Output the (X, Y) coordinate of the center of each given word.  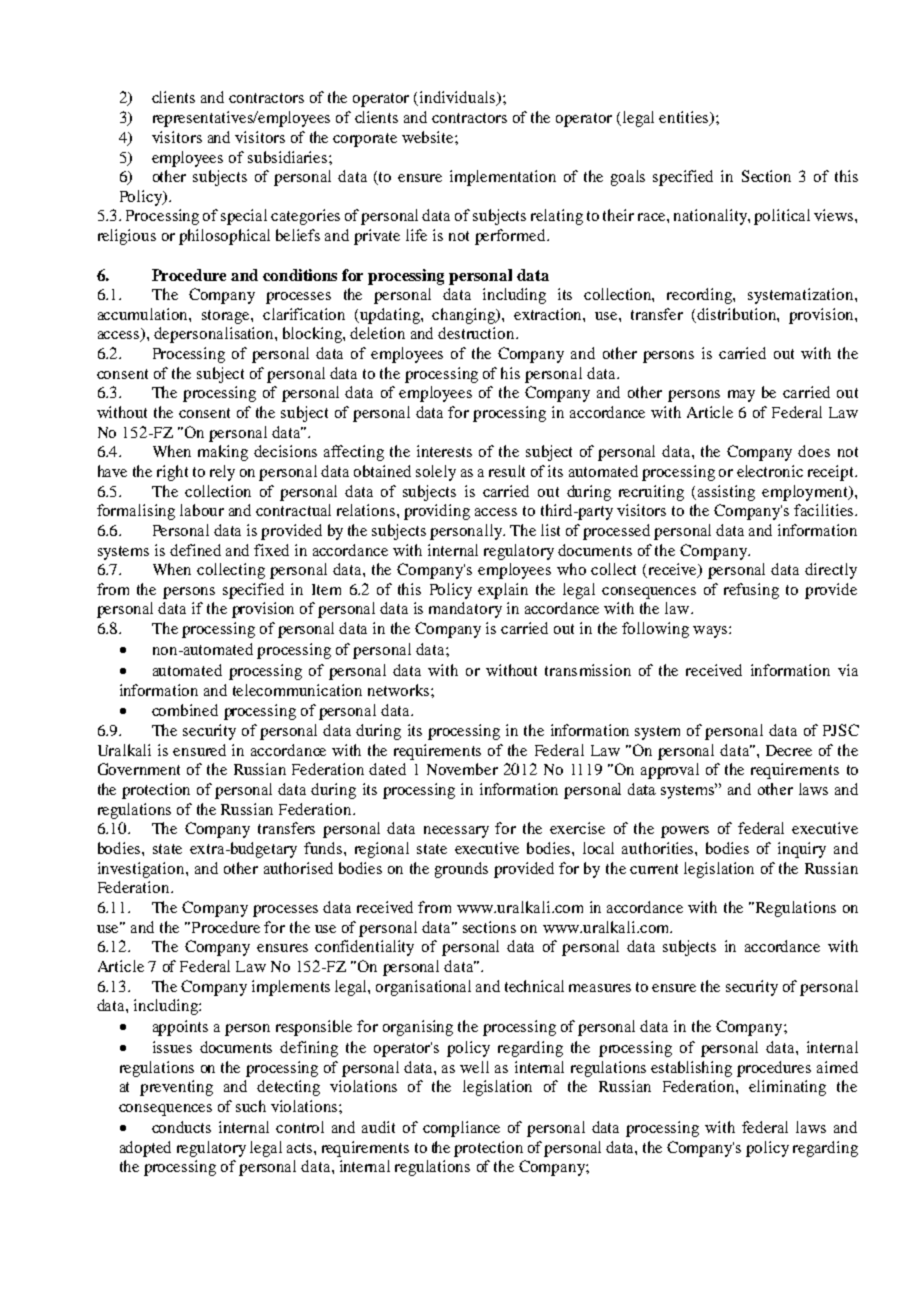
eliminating (787, 1088)
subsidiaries (289, 157)
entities (685, 118)
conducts (181, 1127)
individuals (459, 98)
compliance (461, 1129)
